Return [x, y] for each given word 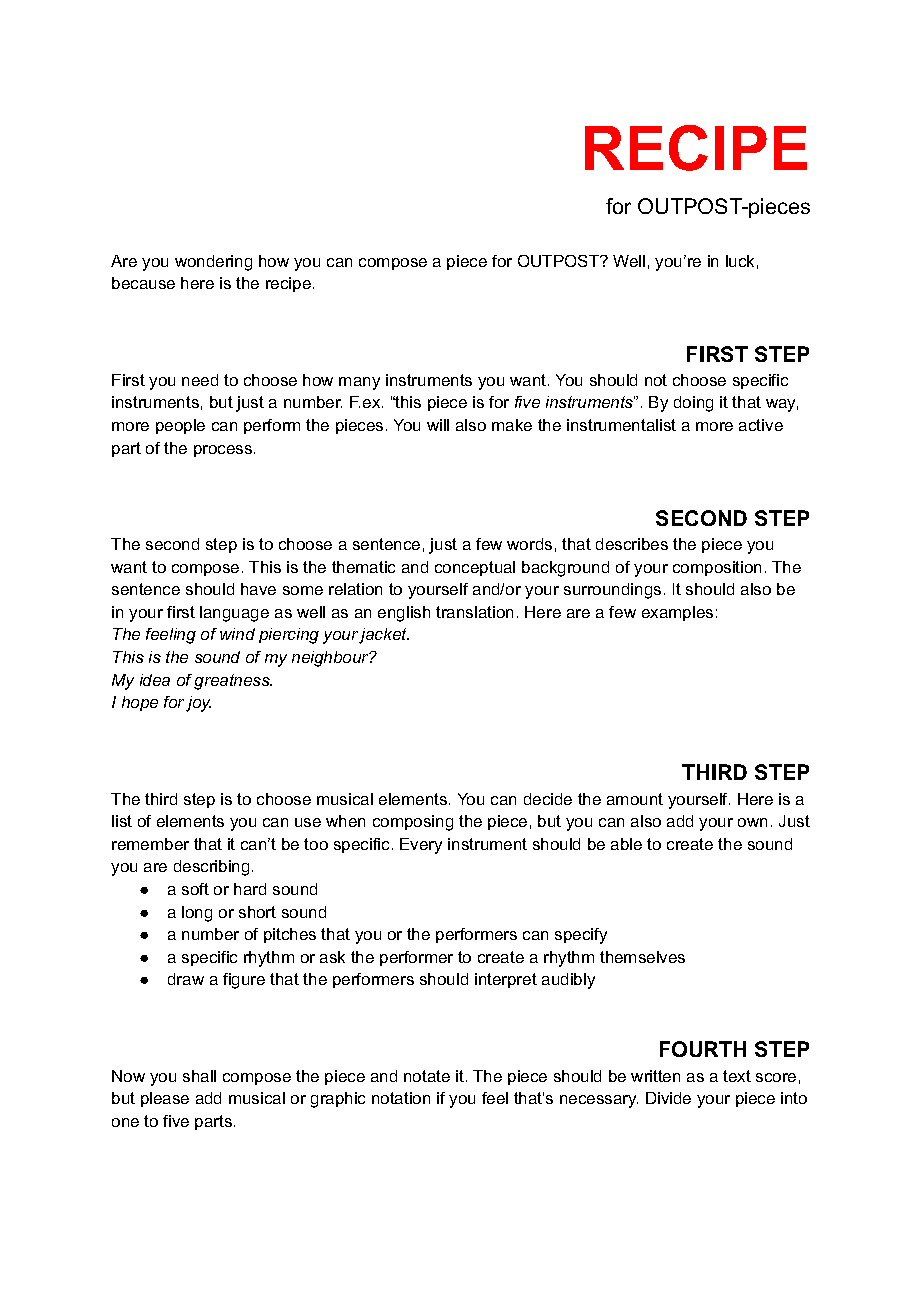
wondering [213, 263]
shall [199, 1076]
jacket [384, 636]
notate [427, 1076]
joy [198, 704]
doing [693, 404]
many [359, 383]
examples [677, 613]
